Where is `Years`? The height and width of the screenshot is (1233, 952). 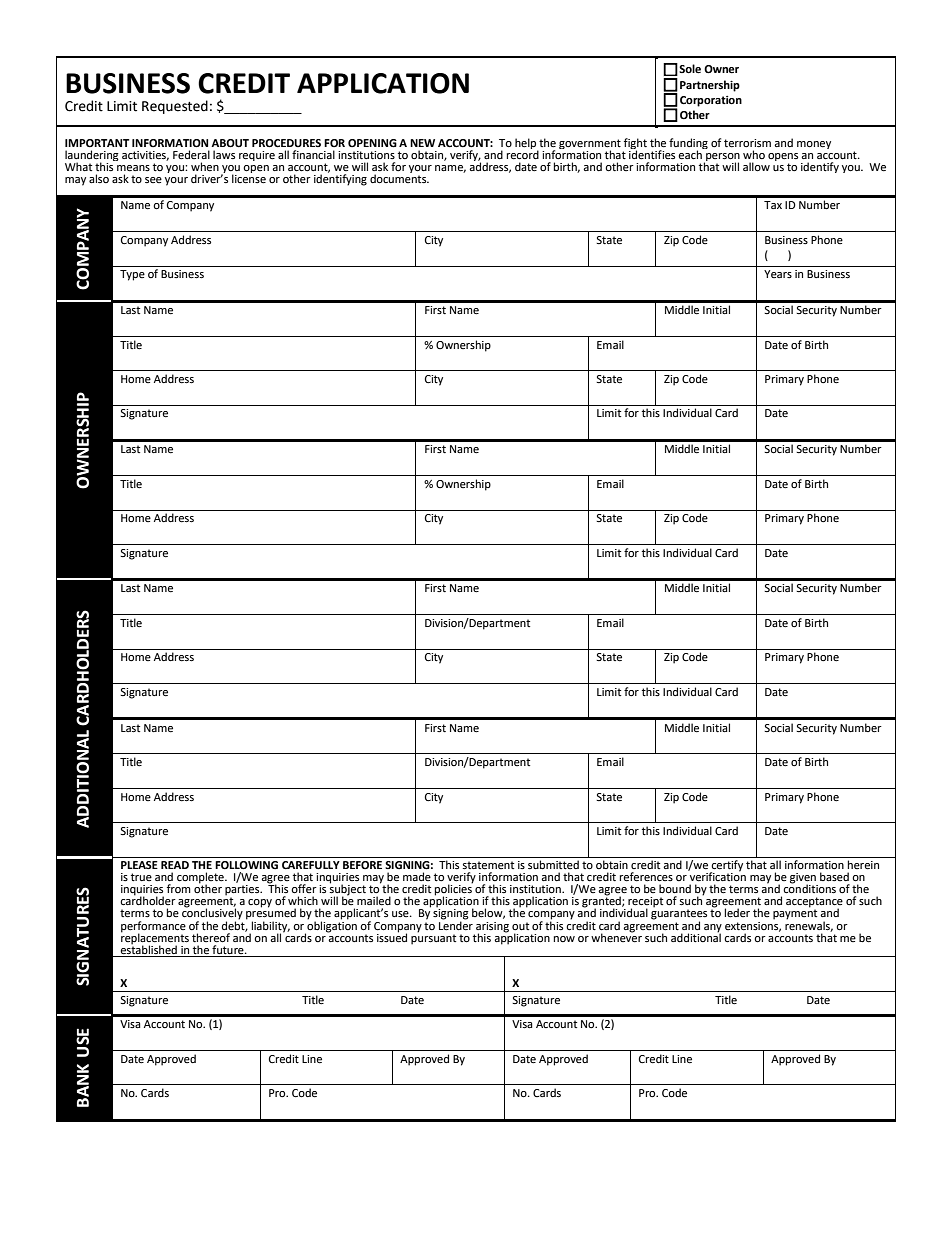 Years is located at coordinates (778, 274).
